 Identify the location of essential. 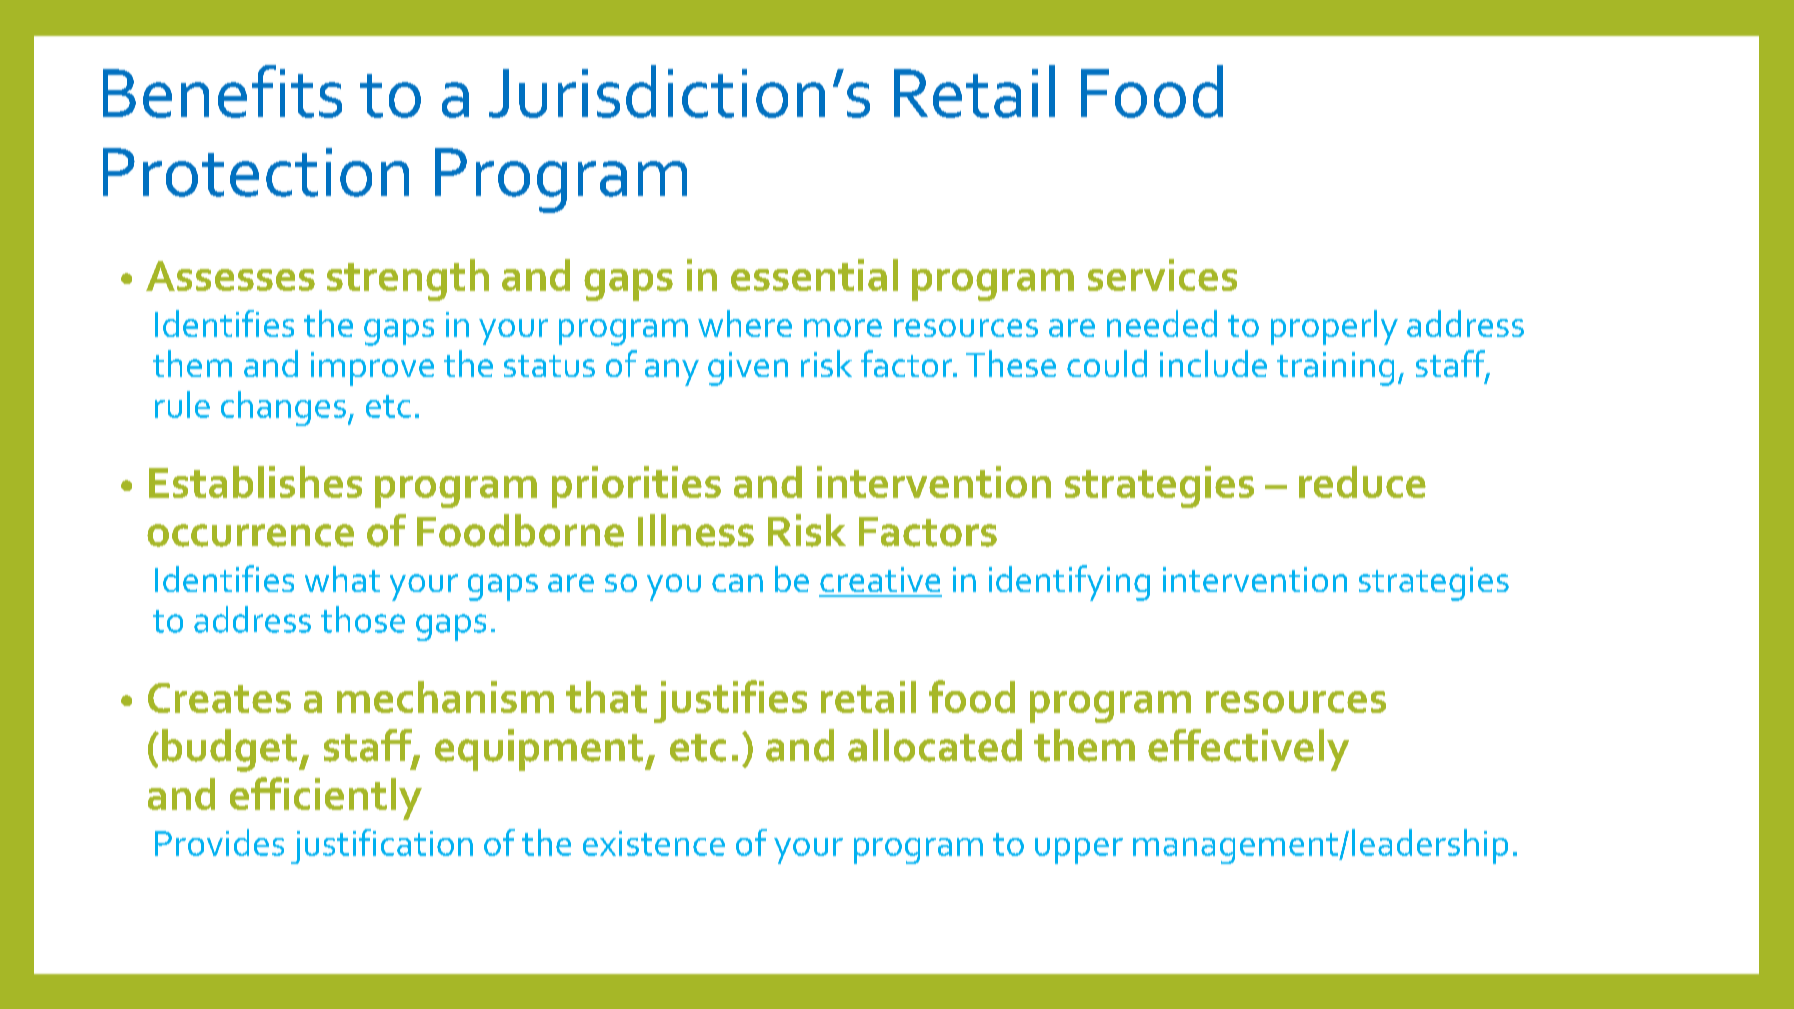
(814, 275).
